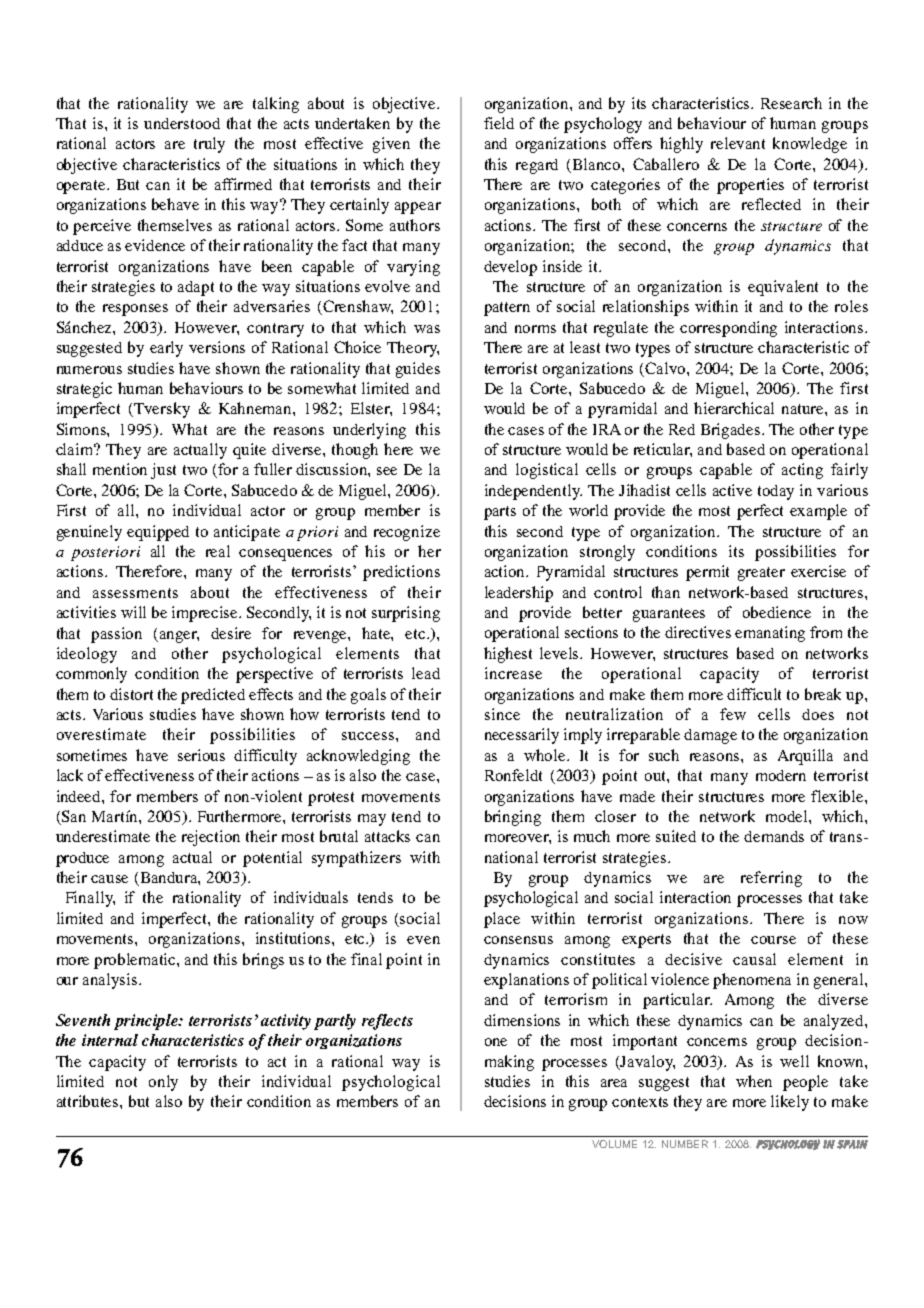 This page has width=924, height=1308. Describe the element at coordinates (406, 614) in the page. I see `surprising` at that location.
